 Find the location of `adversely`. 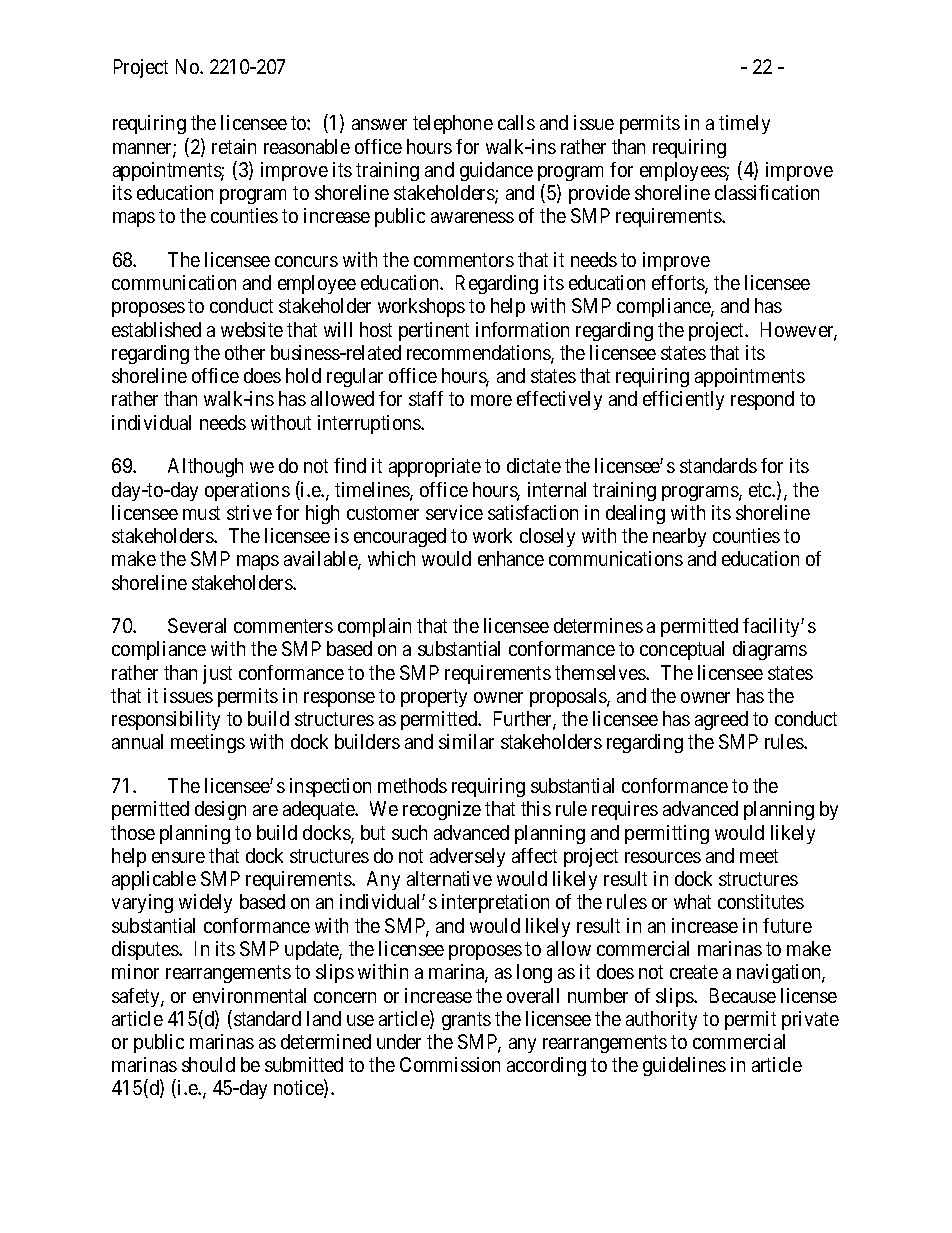

adversely is located at coordinates (467, 857).
